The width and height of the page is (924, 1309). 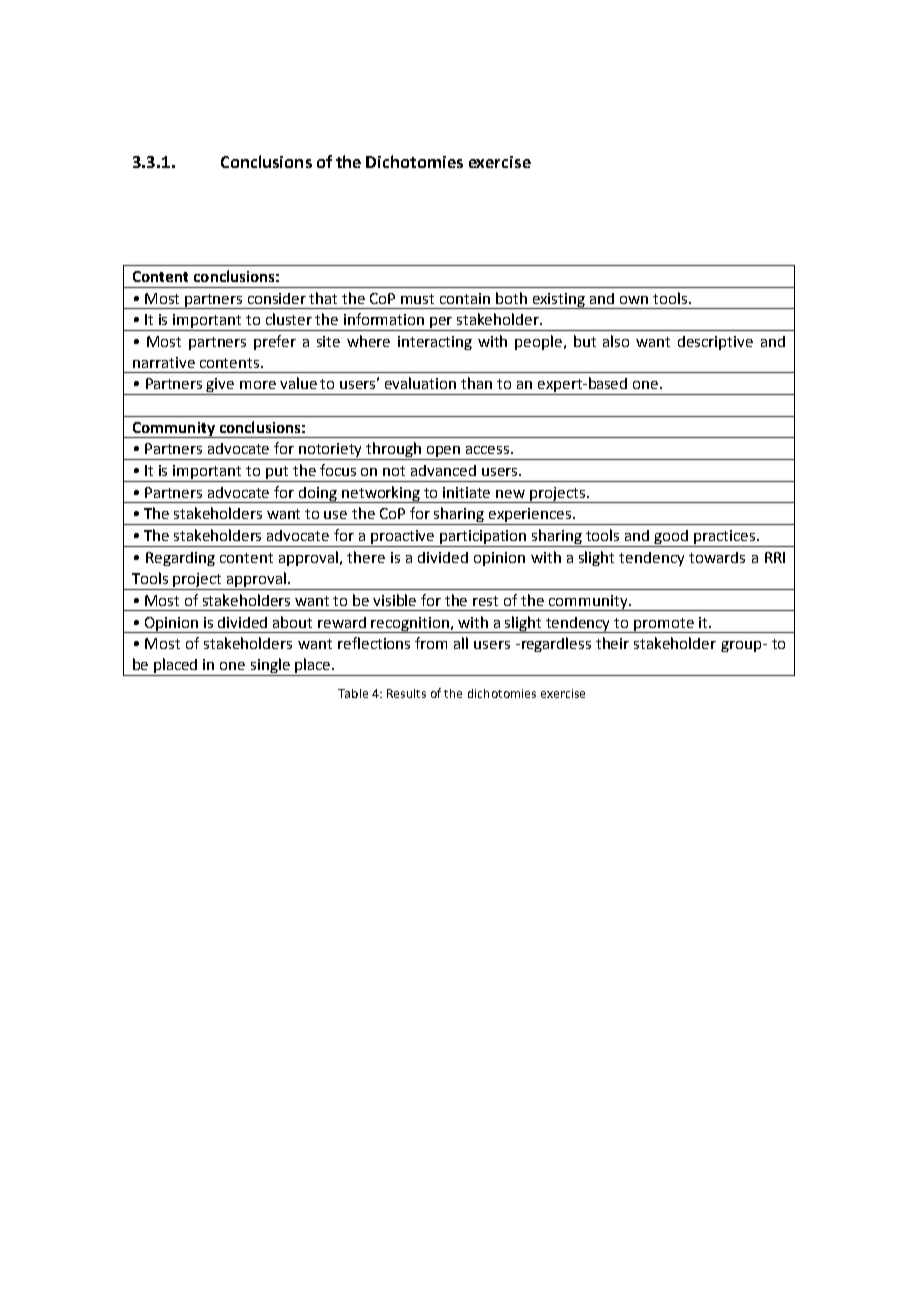 I want to click on consider, so click(x=277, y=298).
